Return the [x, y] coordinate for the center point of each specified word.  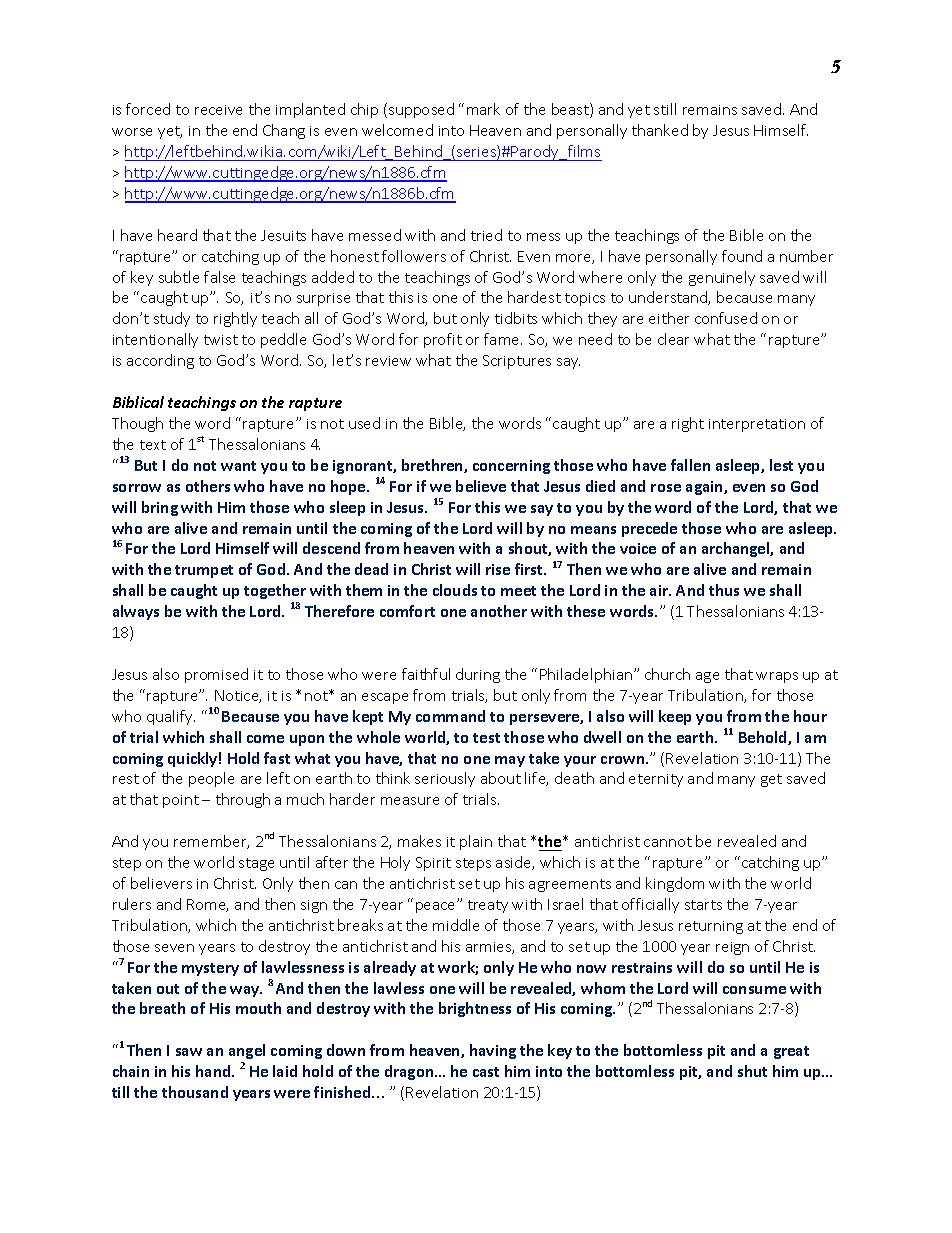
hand [214, 1071]
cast [486, 1072]
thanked [660, 130]
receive [218, 110]
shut [752, 1071]
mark [483, 109]
